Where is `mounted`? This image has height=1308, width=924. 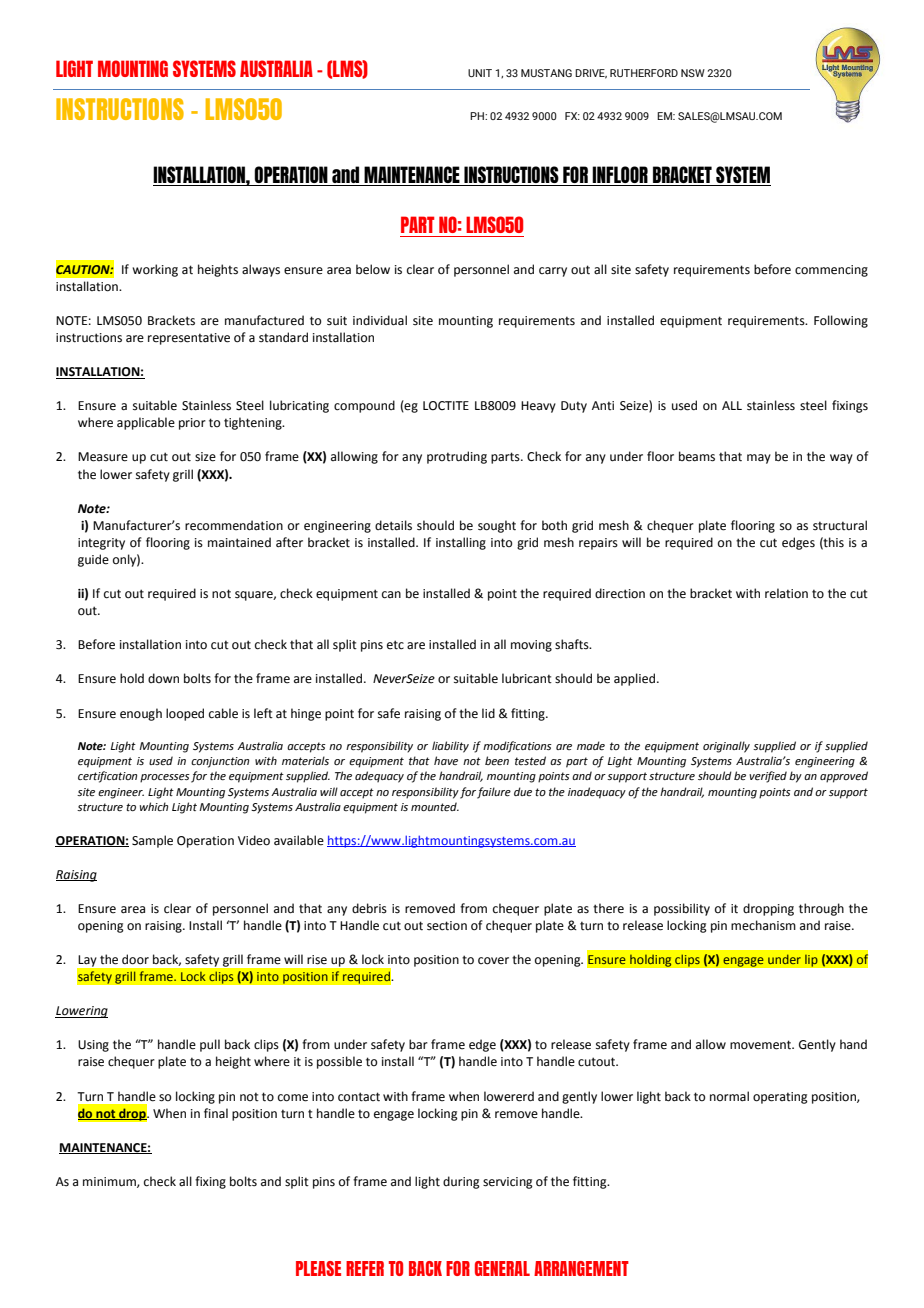
mounted is located at coordinates (435, 806).
